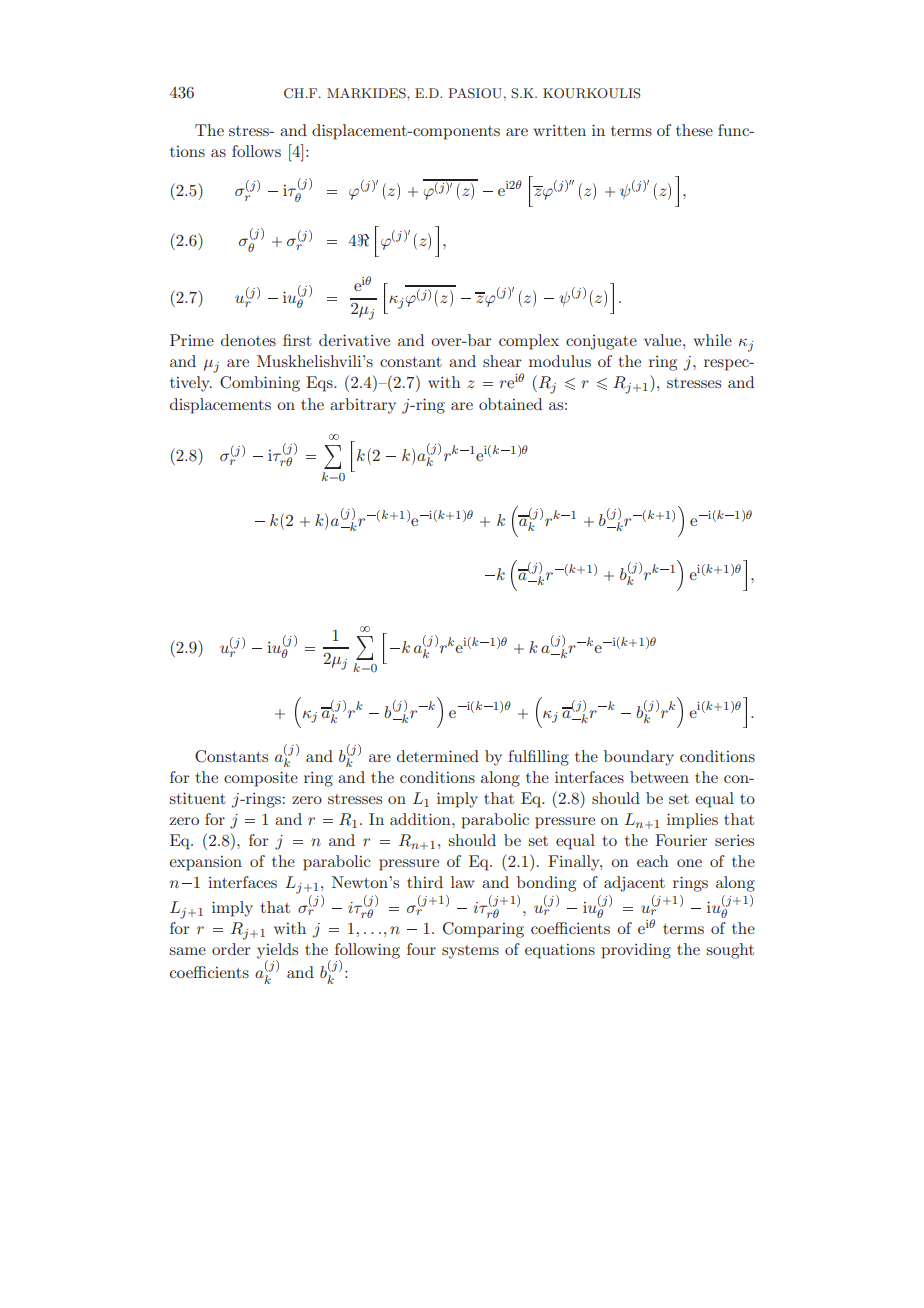 The width and height of the screenshot is (924, 1308). I want to click on obtained, so click(510, 404).
